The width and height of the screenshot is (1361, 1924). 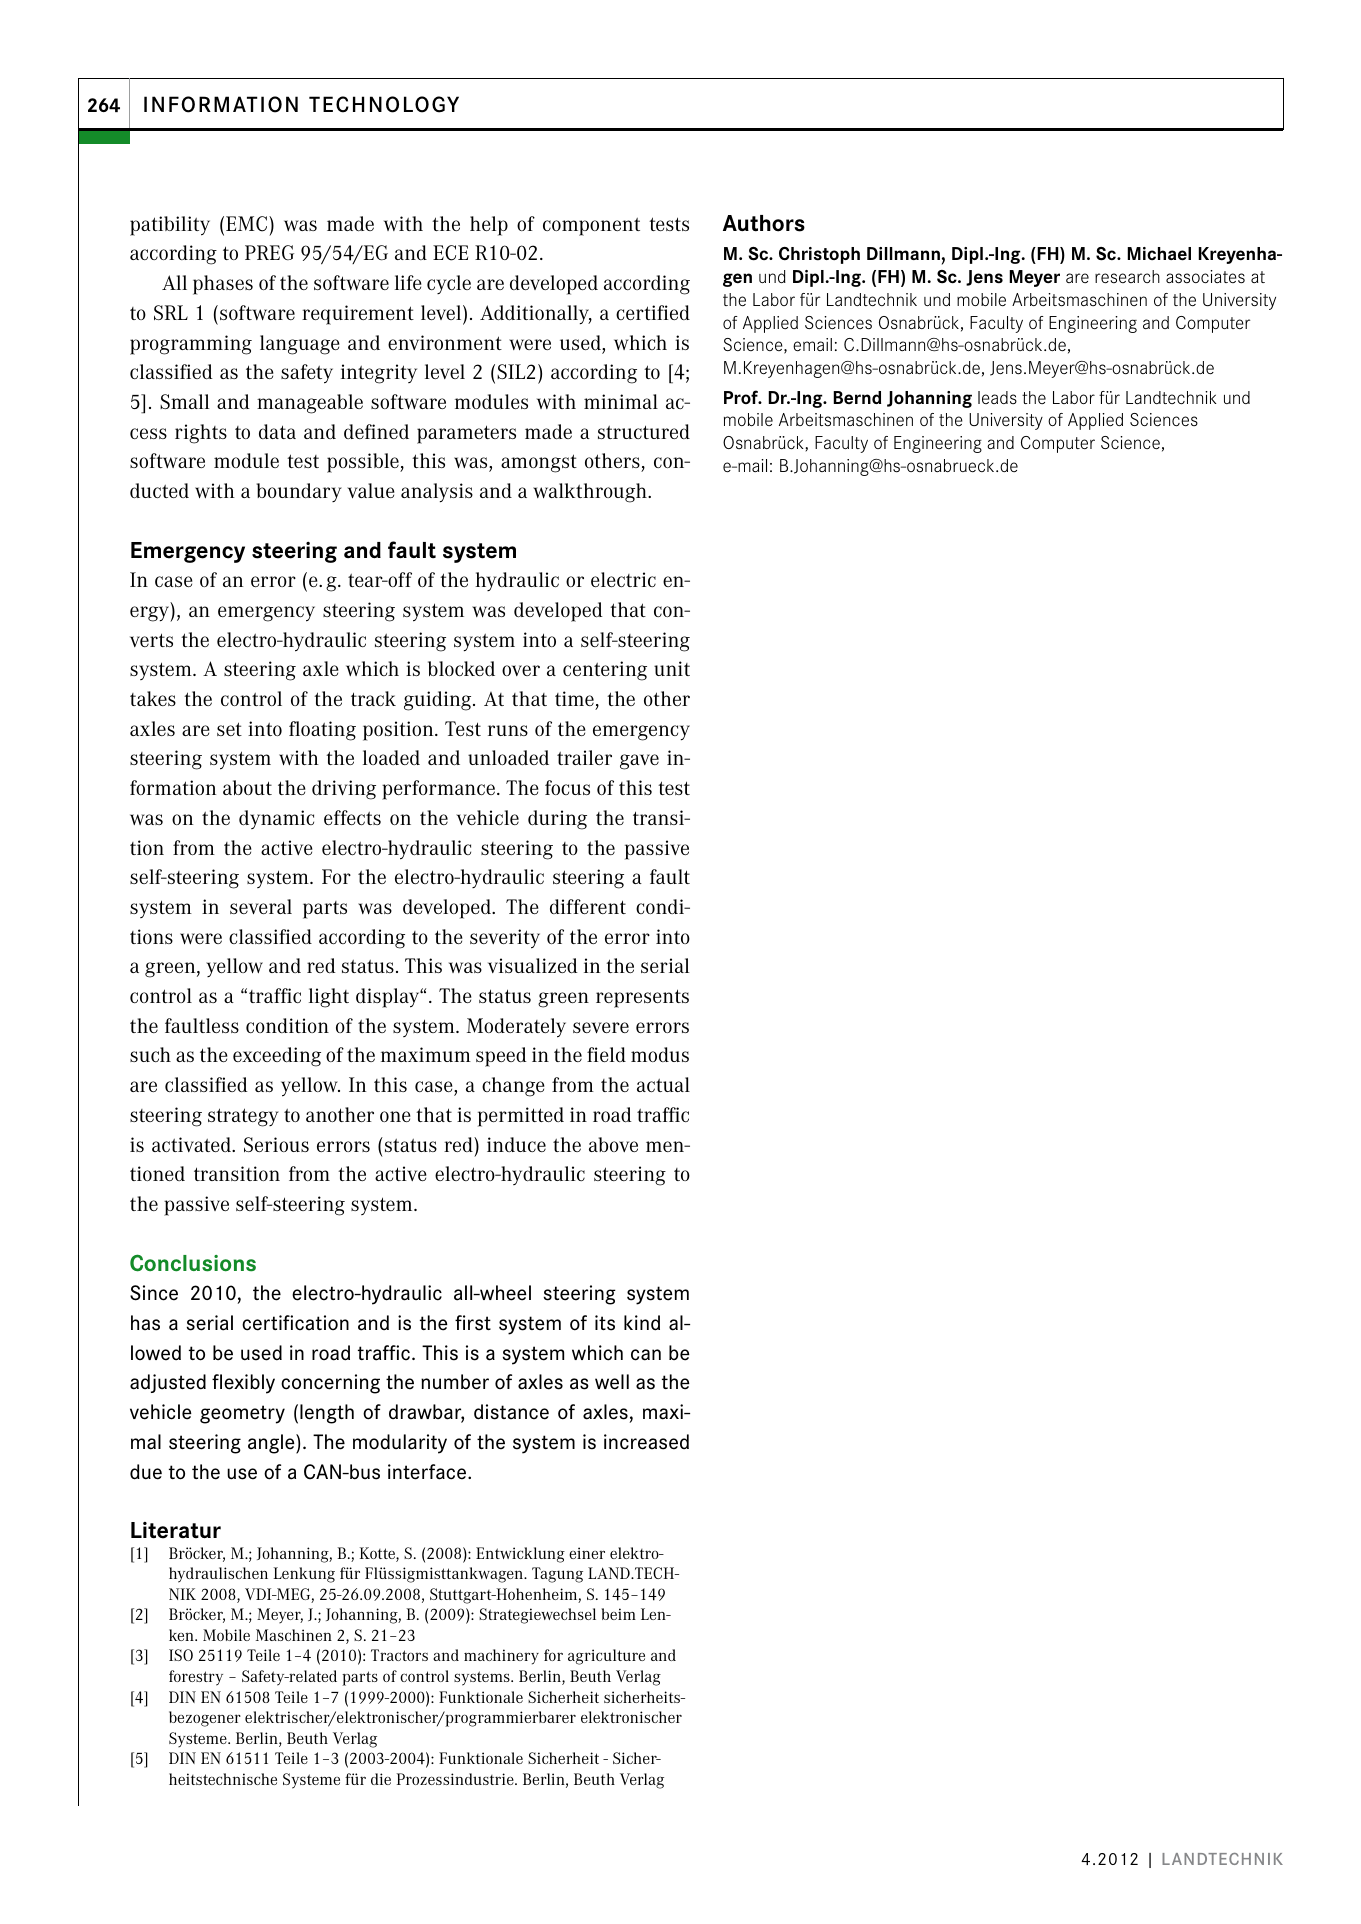 What do you see at coordinates (642, 1323) in the screenshot?
I see `kind` at bounding box center [642, 1323].
